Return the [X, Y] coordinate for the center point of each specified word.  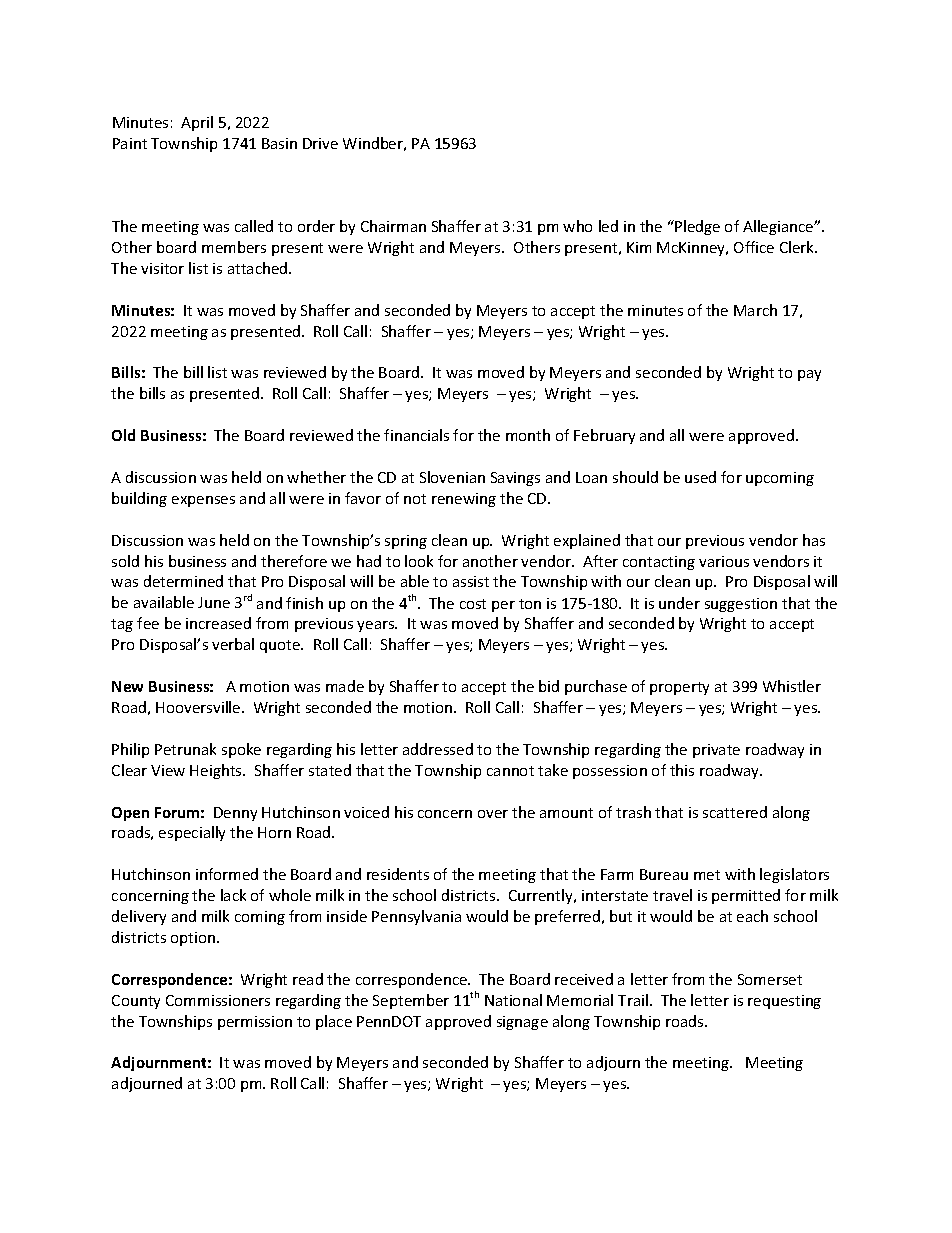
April [197, 123]
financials [416, 435]
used [700, 477]
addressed [438, 749]
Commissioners [218, 1000]
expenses [203, 501]
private [716, 751]
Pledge [696, 227]
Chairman [393, 226]
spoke [241, 750]
